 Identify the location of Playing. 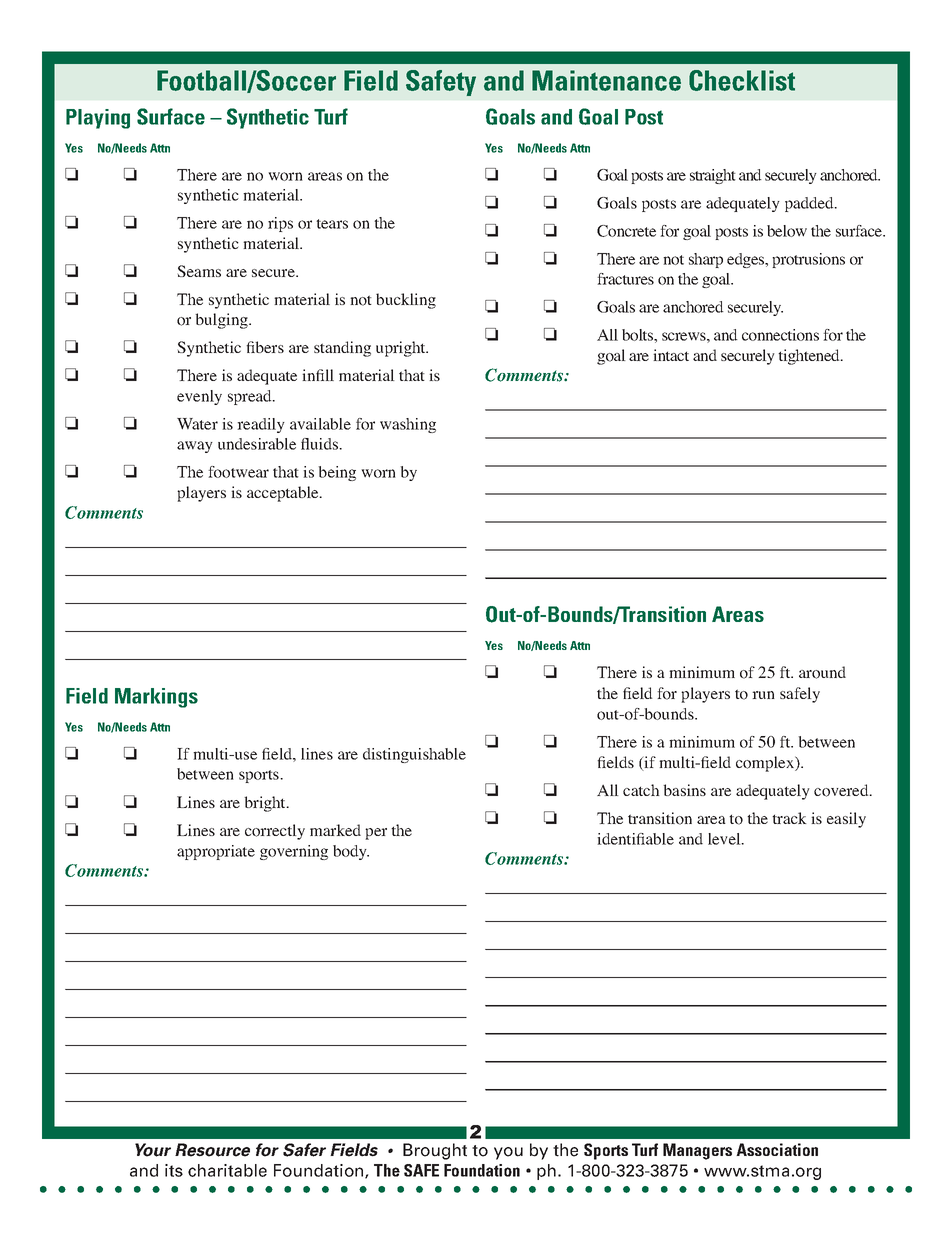
(98, 119).
